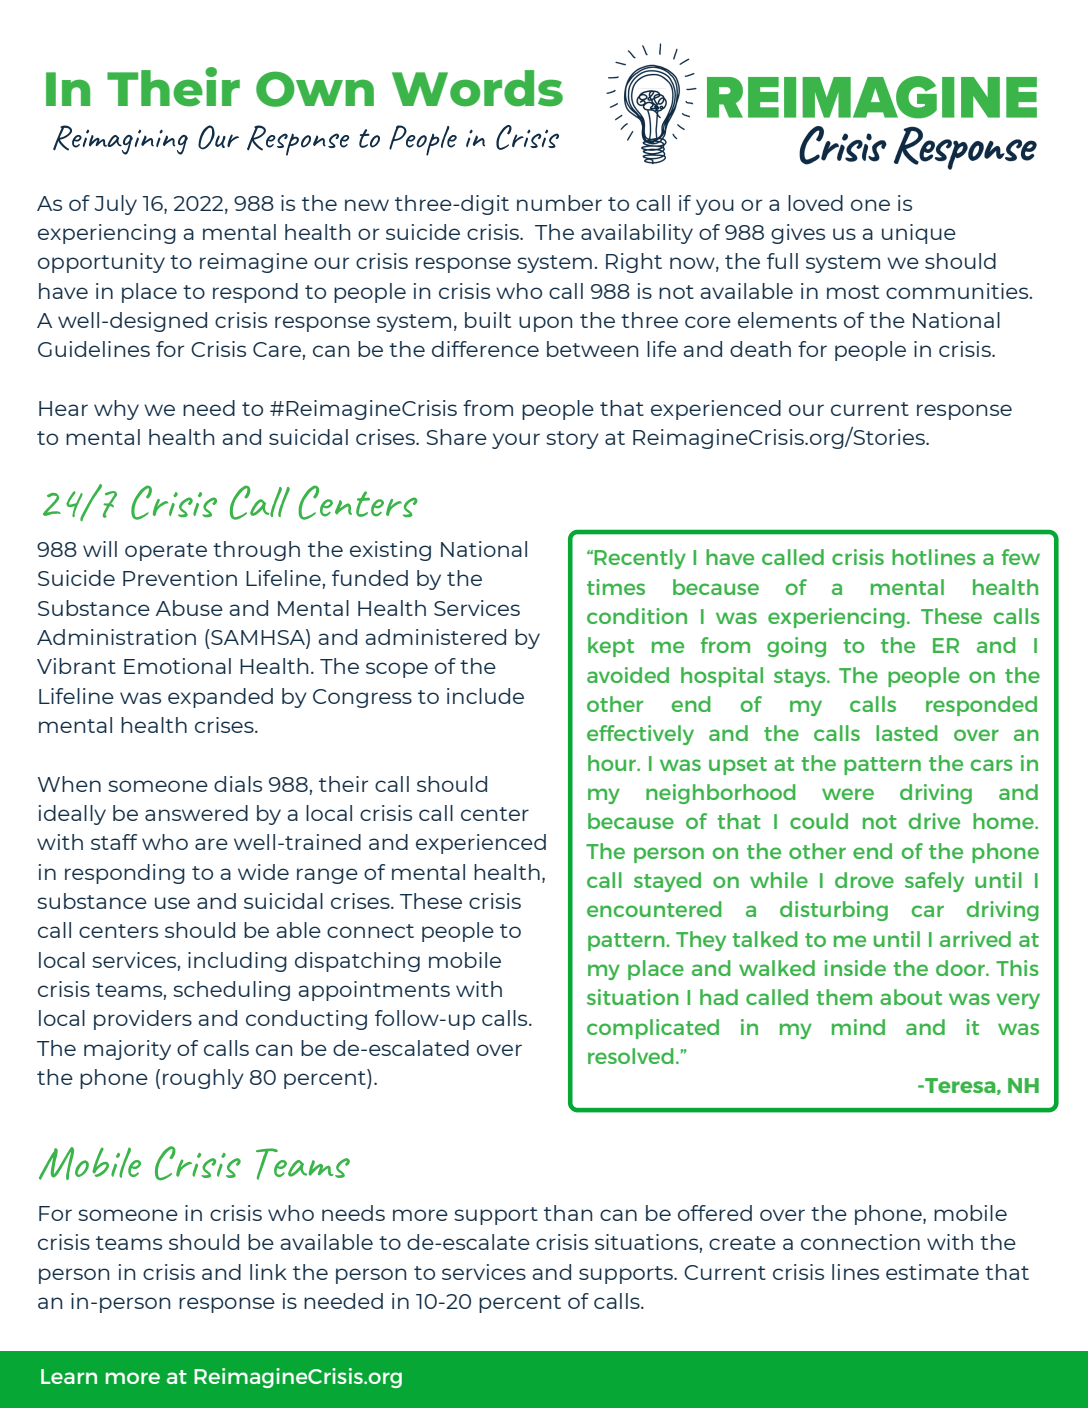  Describe the element at coordinates (815, 203) in the screenshot. I see `loved` at that location.
